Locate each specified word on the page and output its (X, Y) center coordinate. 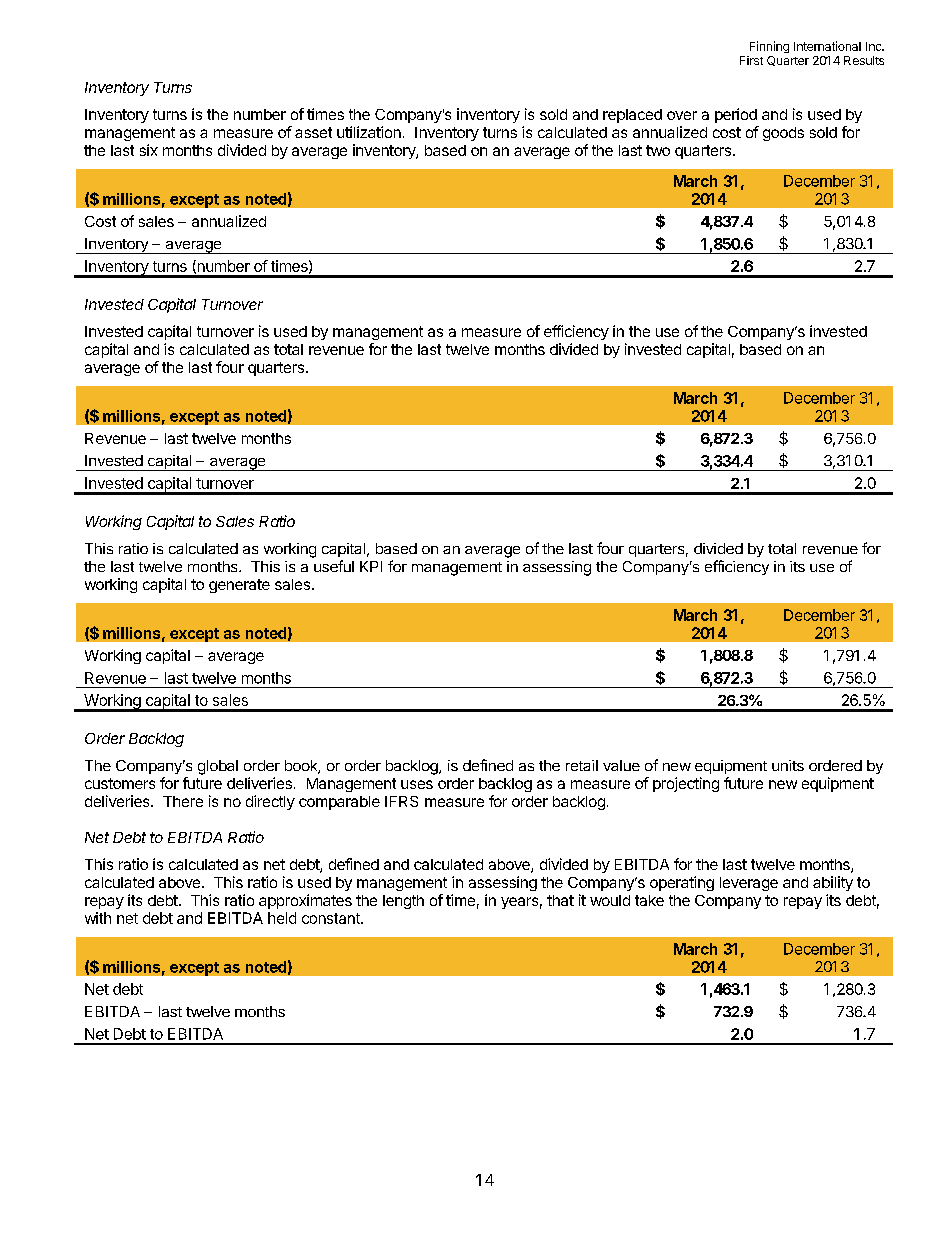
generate (239, 586)
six (149, 150)
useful (334, 566)
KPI (371, 566)
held (282, 918)
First (751, 60)
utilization (369, 132)
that (560, 900)
